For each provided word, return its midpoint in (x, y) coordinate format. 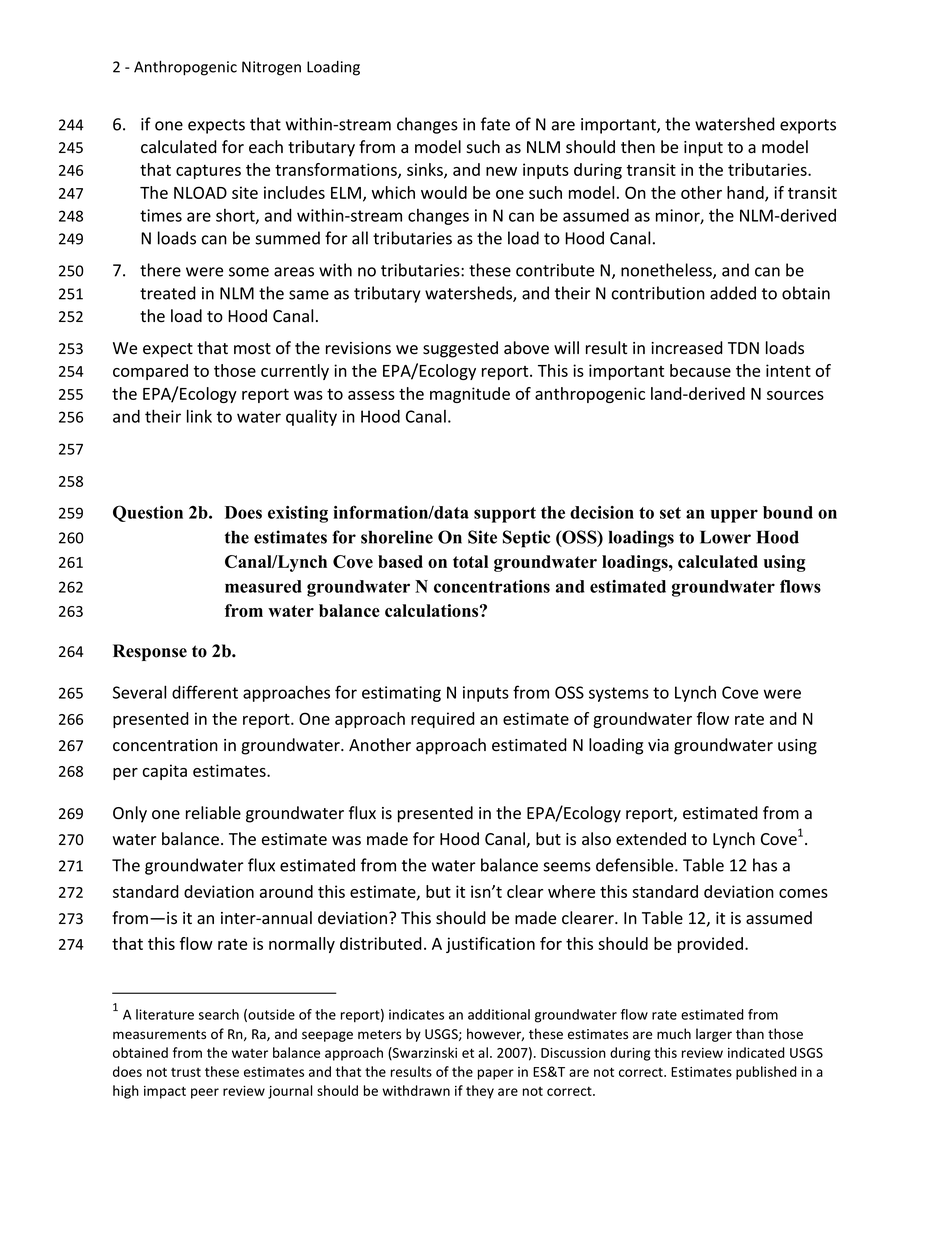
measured (263, 586)
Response (150, 652)
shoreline (397, 537)
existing (298, 514)
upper (734, 516)
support (505, 515)
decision (602, 512)
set (670, 513)
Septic (526, 539)
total (470, 561)
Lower (725, 537)
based (400, 561)
